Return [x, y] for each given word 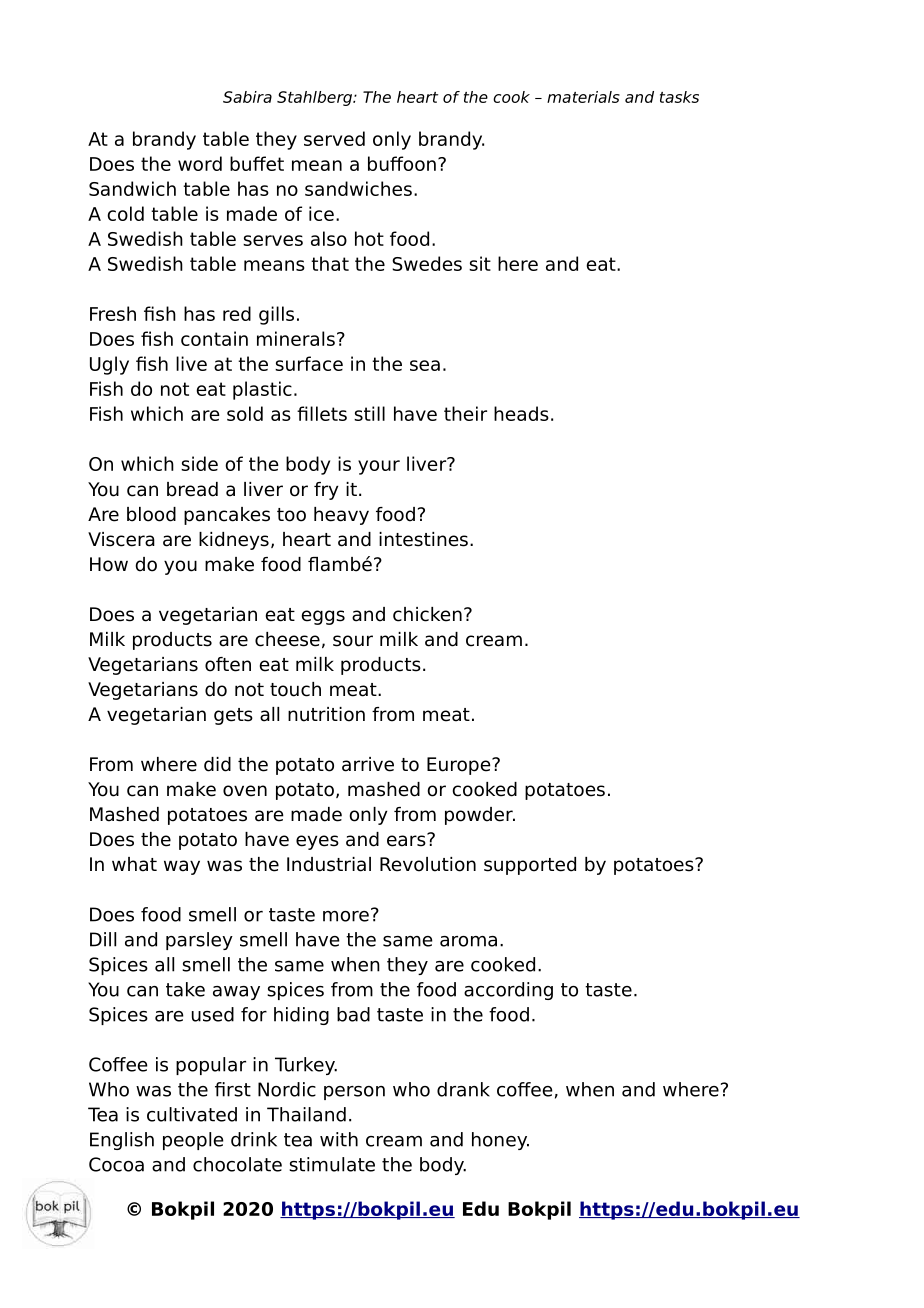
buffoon [402, 163]
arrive [368, 764]
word [200, 163]
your [379, 467]
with [339, 1139]
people [193, 1141]
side [199, 463]
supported [530, 866]
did [217, 764]
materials [583, 97]
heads [521, 413]
